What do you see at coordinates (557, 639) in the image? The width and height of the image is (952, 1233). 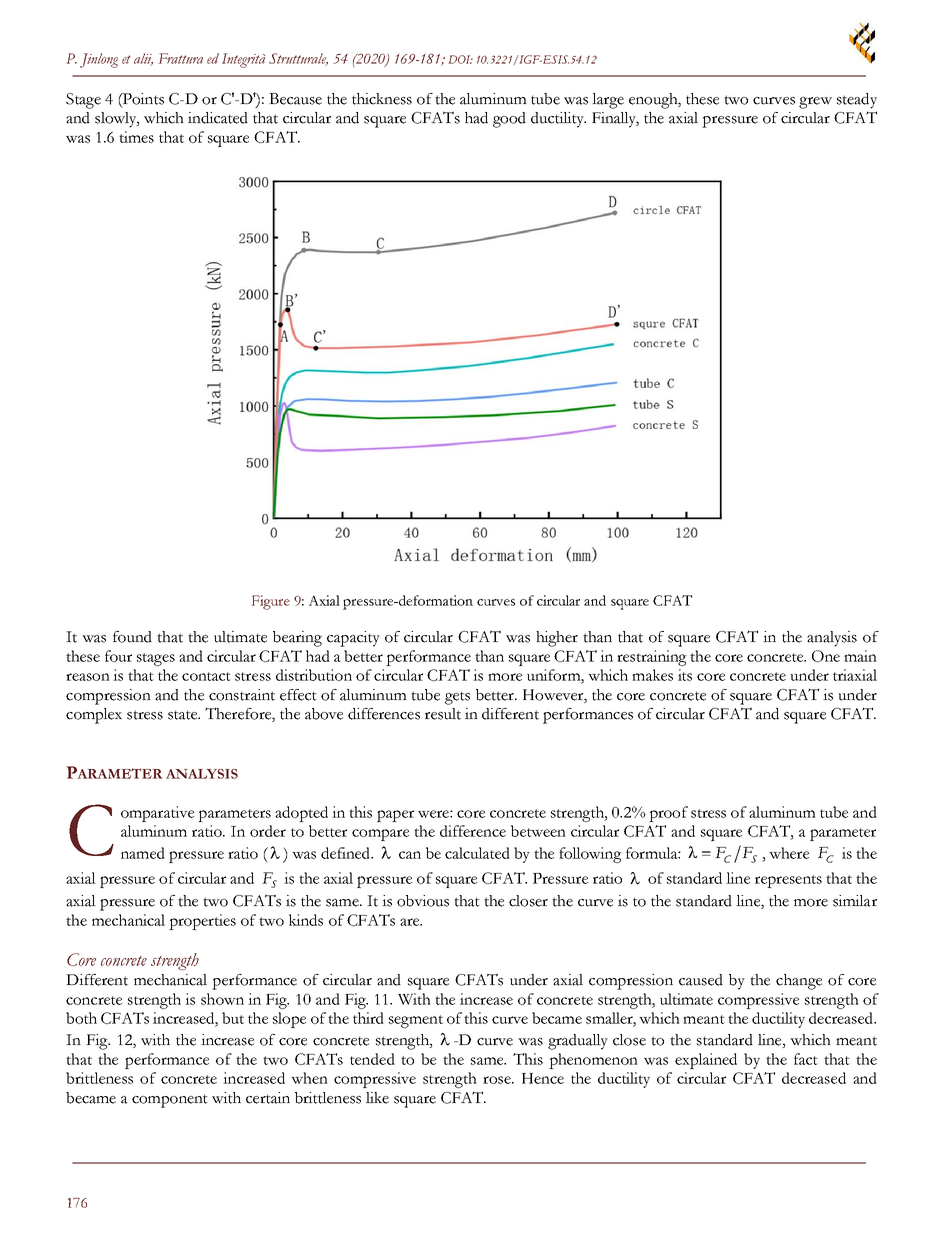 I see `higher` at bounding box center [557, 639].
